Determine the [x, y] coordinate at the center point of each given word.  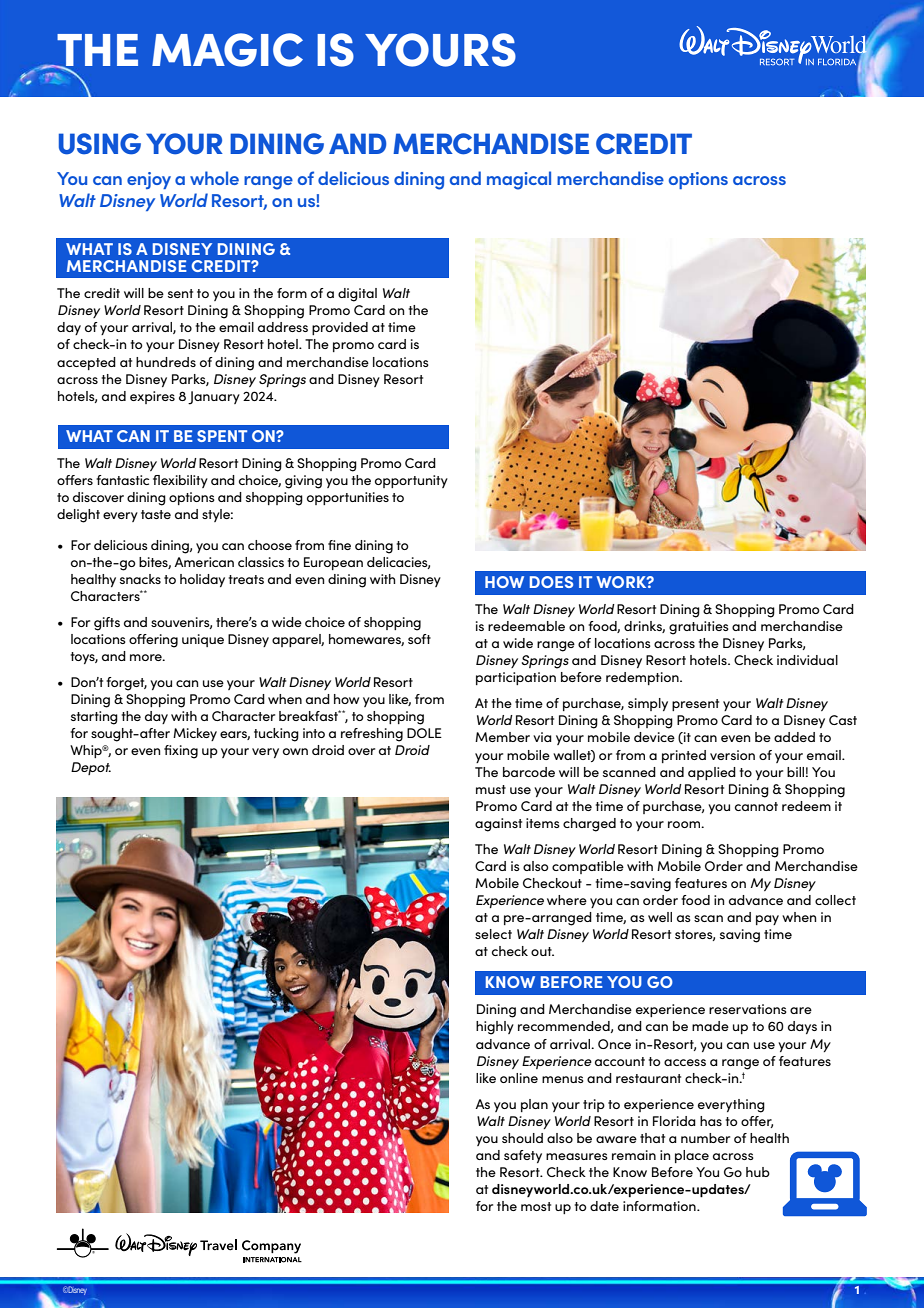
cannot [756, 806]
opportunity [411, 481]
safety [523, 1156]
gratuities [699, 628]
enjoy [149, 180]
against [498, 825]
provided [340, 328]
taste [156, 514]
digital [357, 295]
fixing [181, 752]
